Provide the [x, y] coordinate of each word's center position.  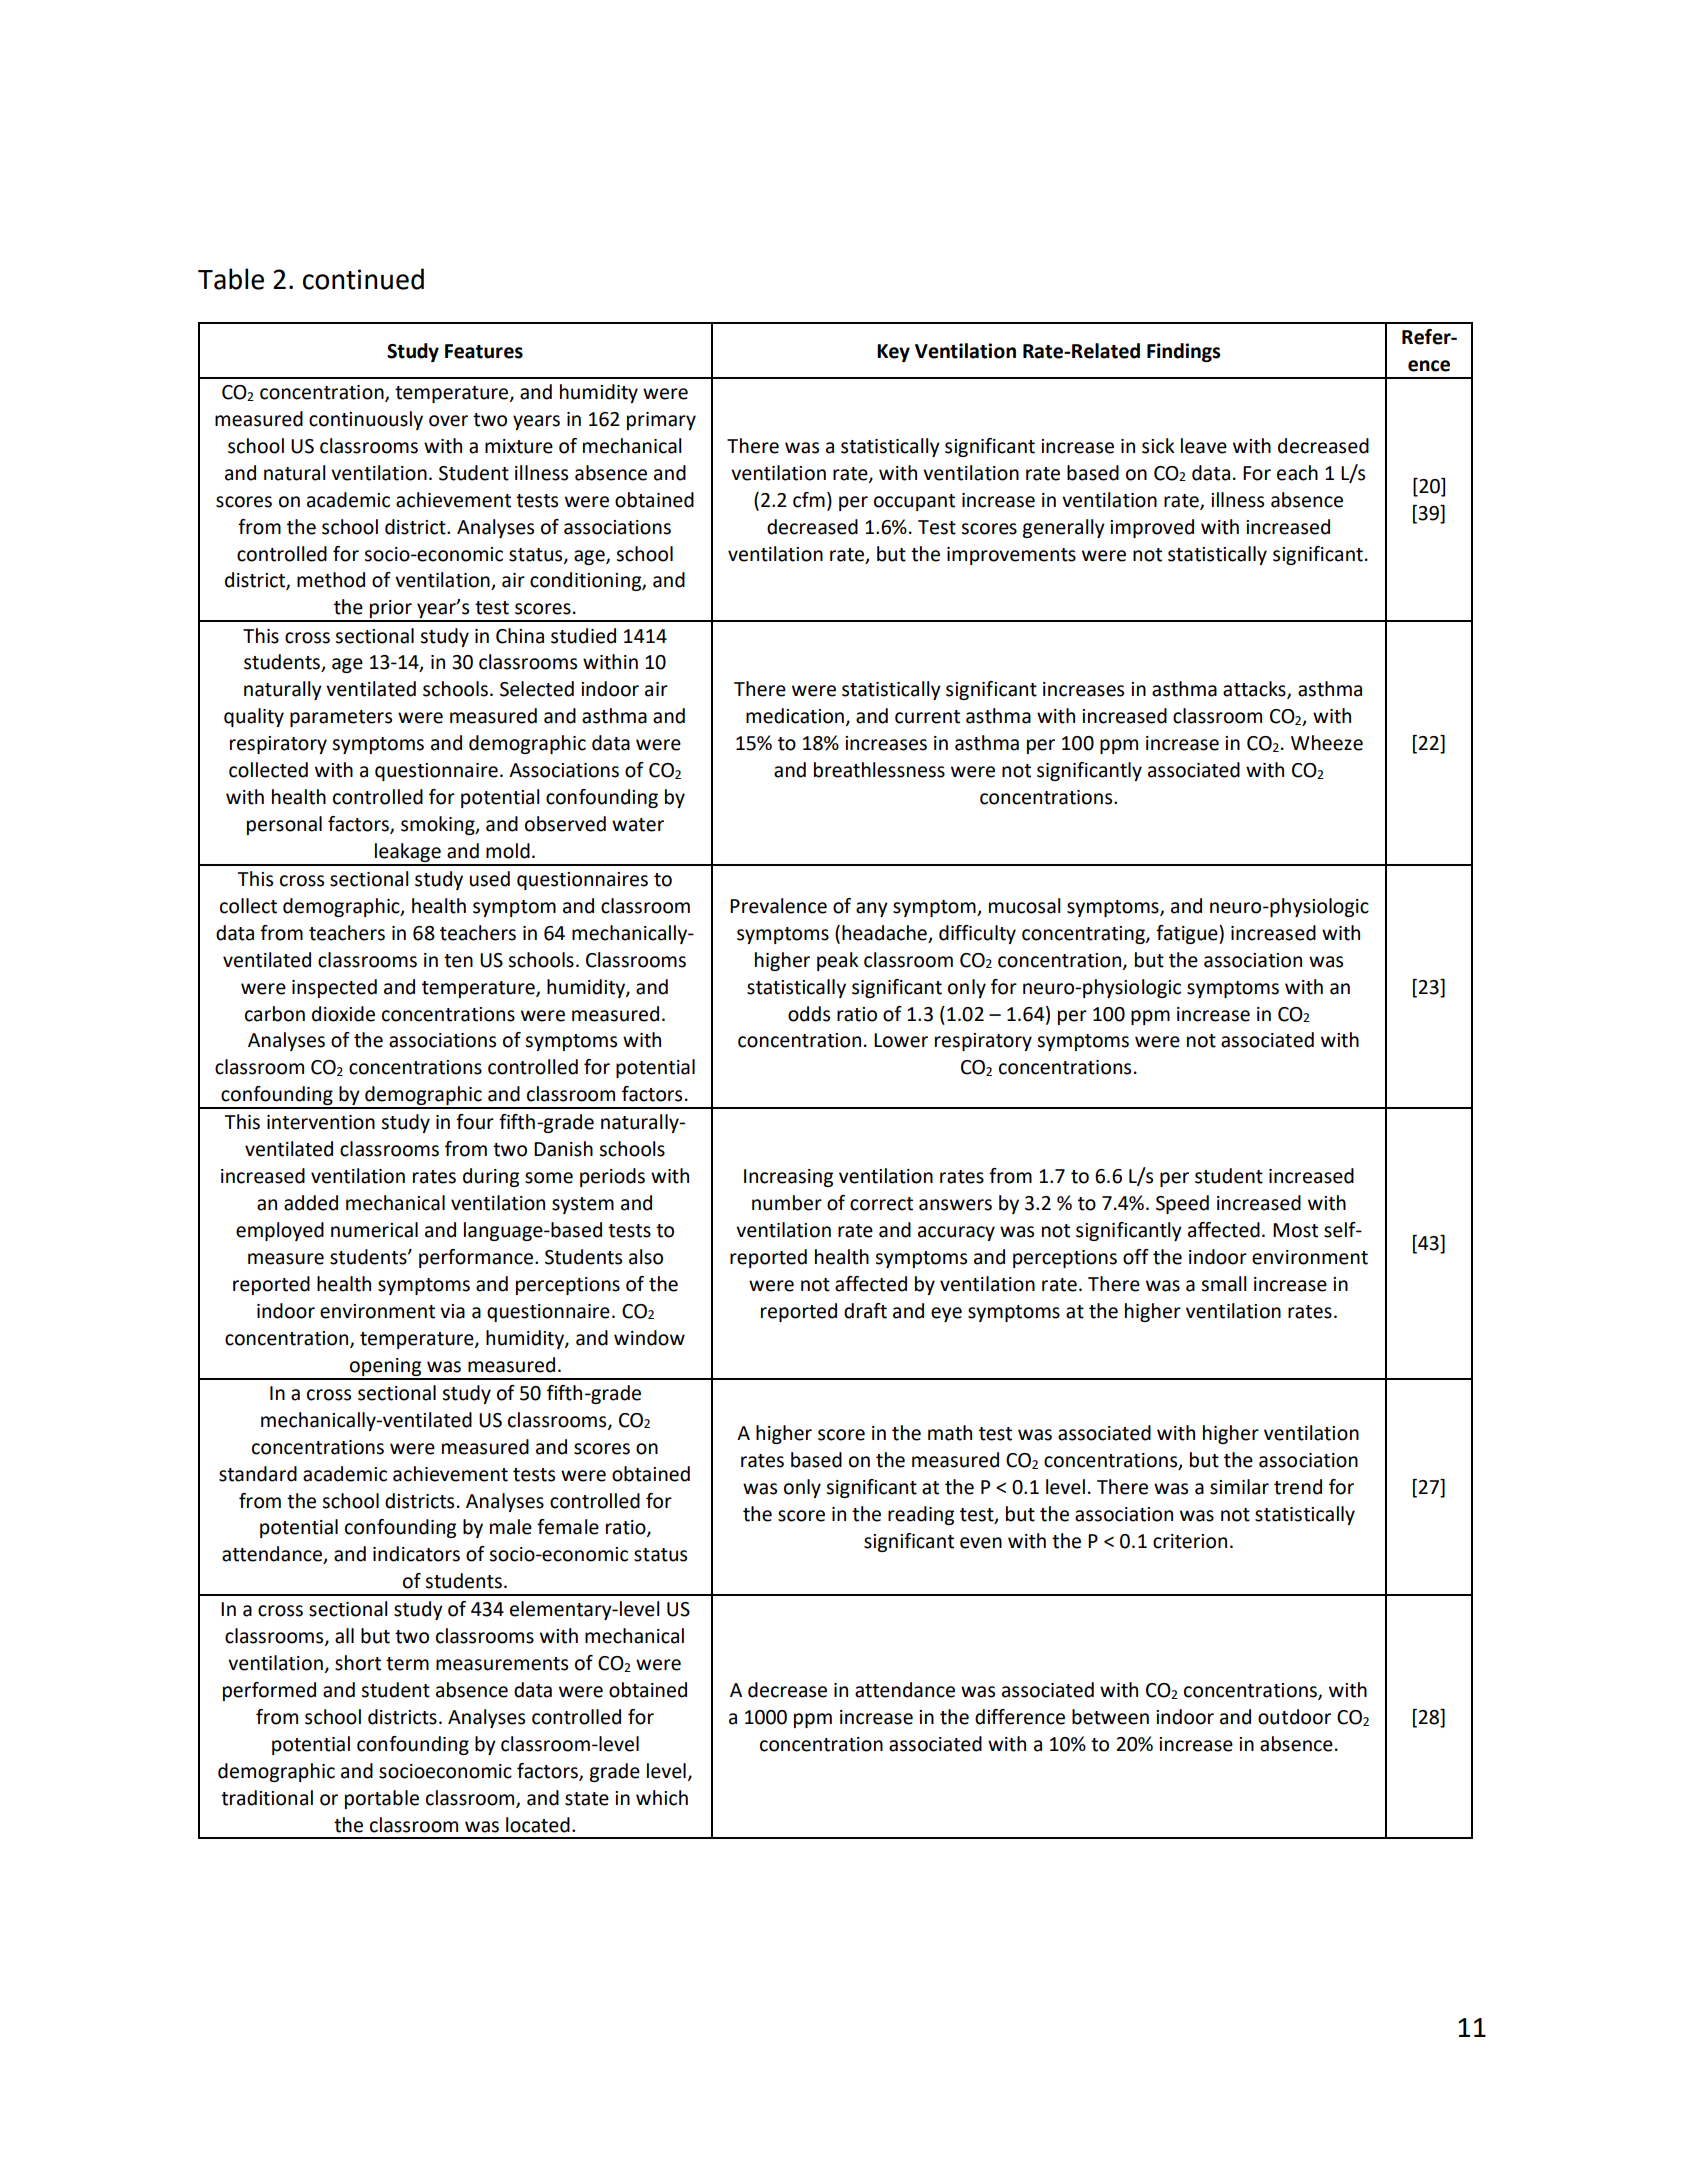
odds [809, 1014]
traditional [267, 1798]
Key [893, 353]
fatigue [1188, 934]
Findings [1183, 352]
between [1110, 1717]
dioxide [343, 1014]
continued [363, 279]
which [662, 1798]
